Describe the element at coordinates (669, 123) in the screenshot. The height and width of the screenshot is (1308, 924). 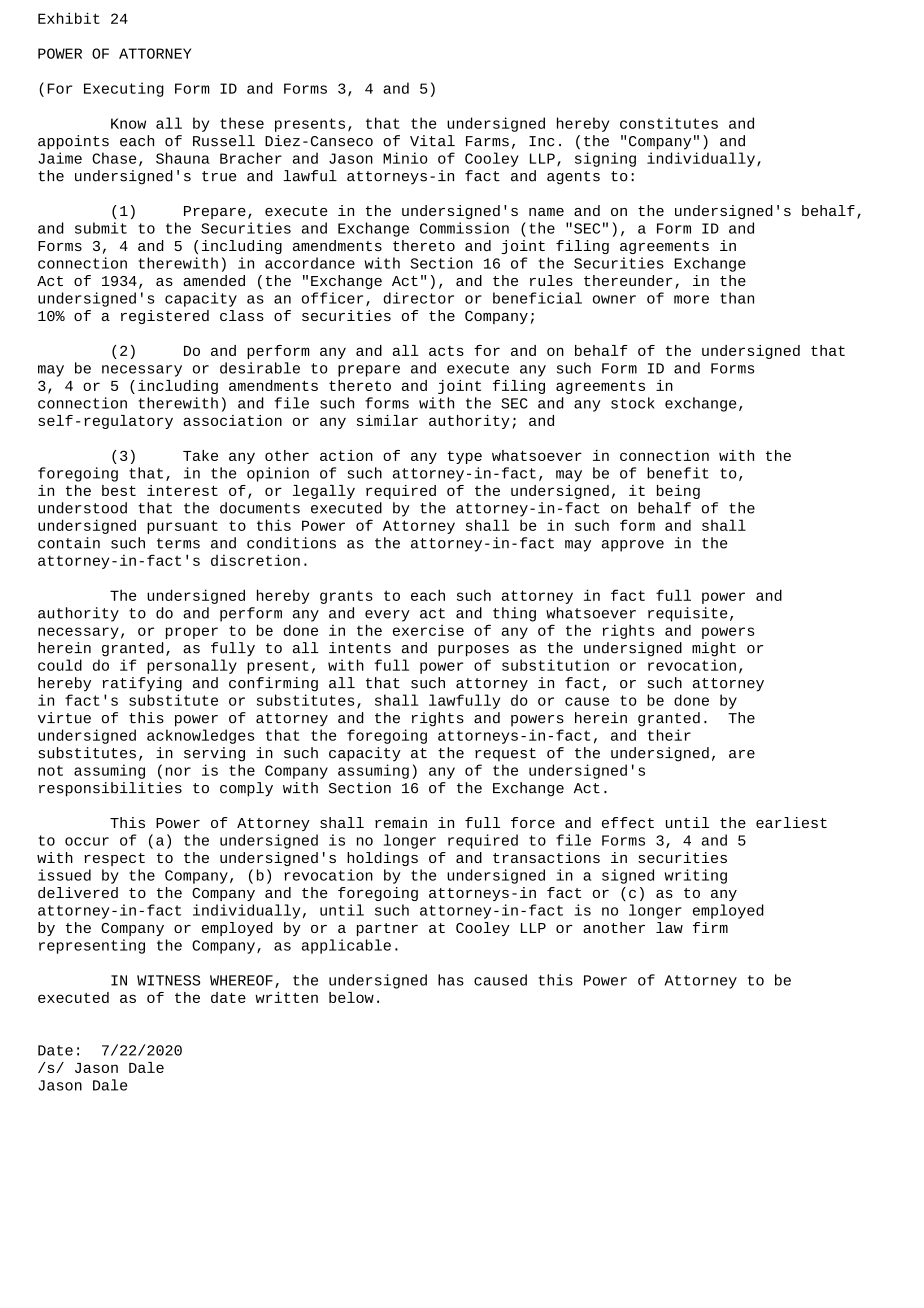
I see `constitutes` at that location.
